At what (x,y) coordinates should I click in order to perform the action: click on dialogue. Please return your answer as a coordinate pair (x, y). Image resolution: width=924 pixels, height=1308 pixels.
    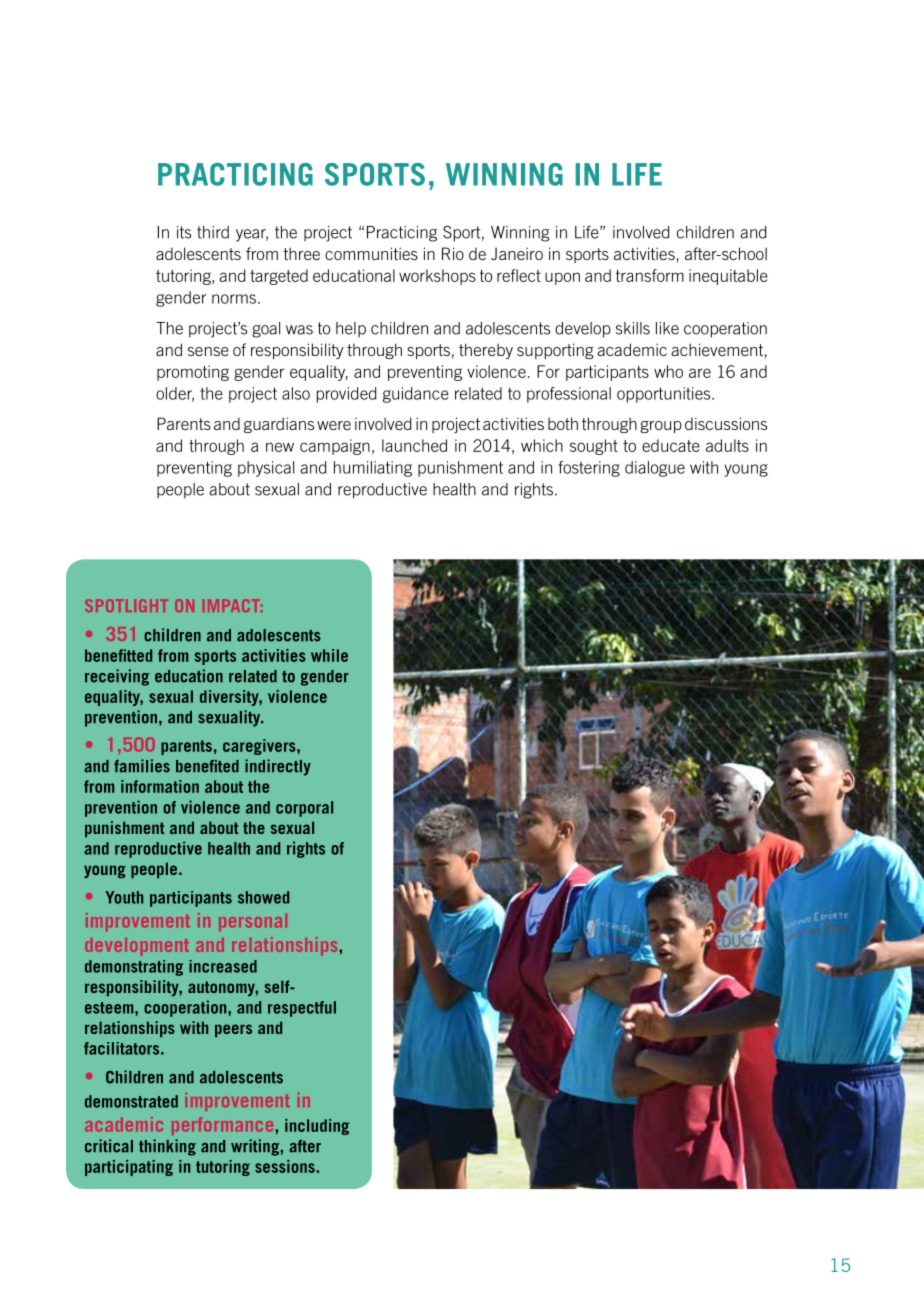
    Looking at the image, I should click on (655, 469).
